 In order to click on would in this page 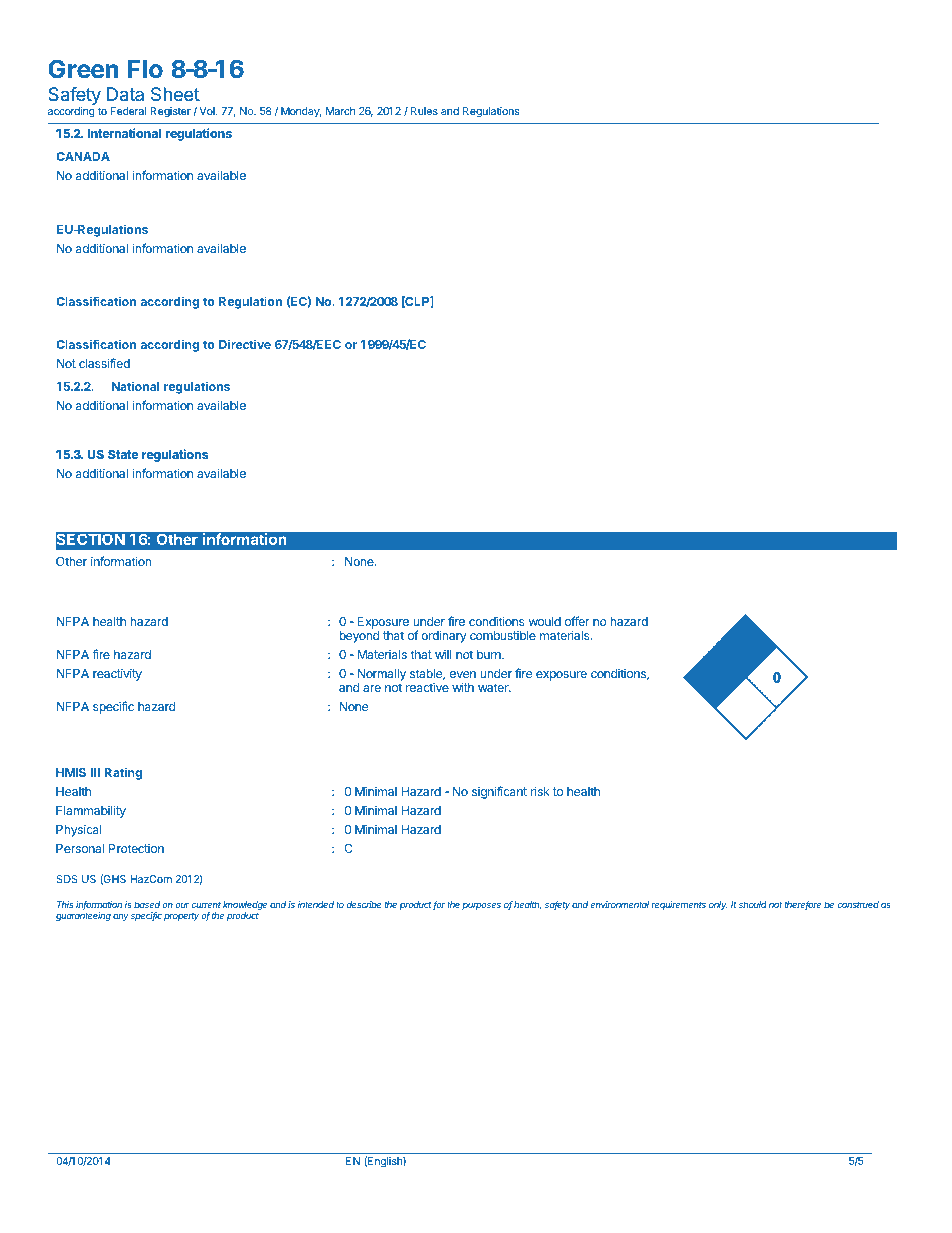, I will do `click(545, 621)`.
